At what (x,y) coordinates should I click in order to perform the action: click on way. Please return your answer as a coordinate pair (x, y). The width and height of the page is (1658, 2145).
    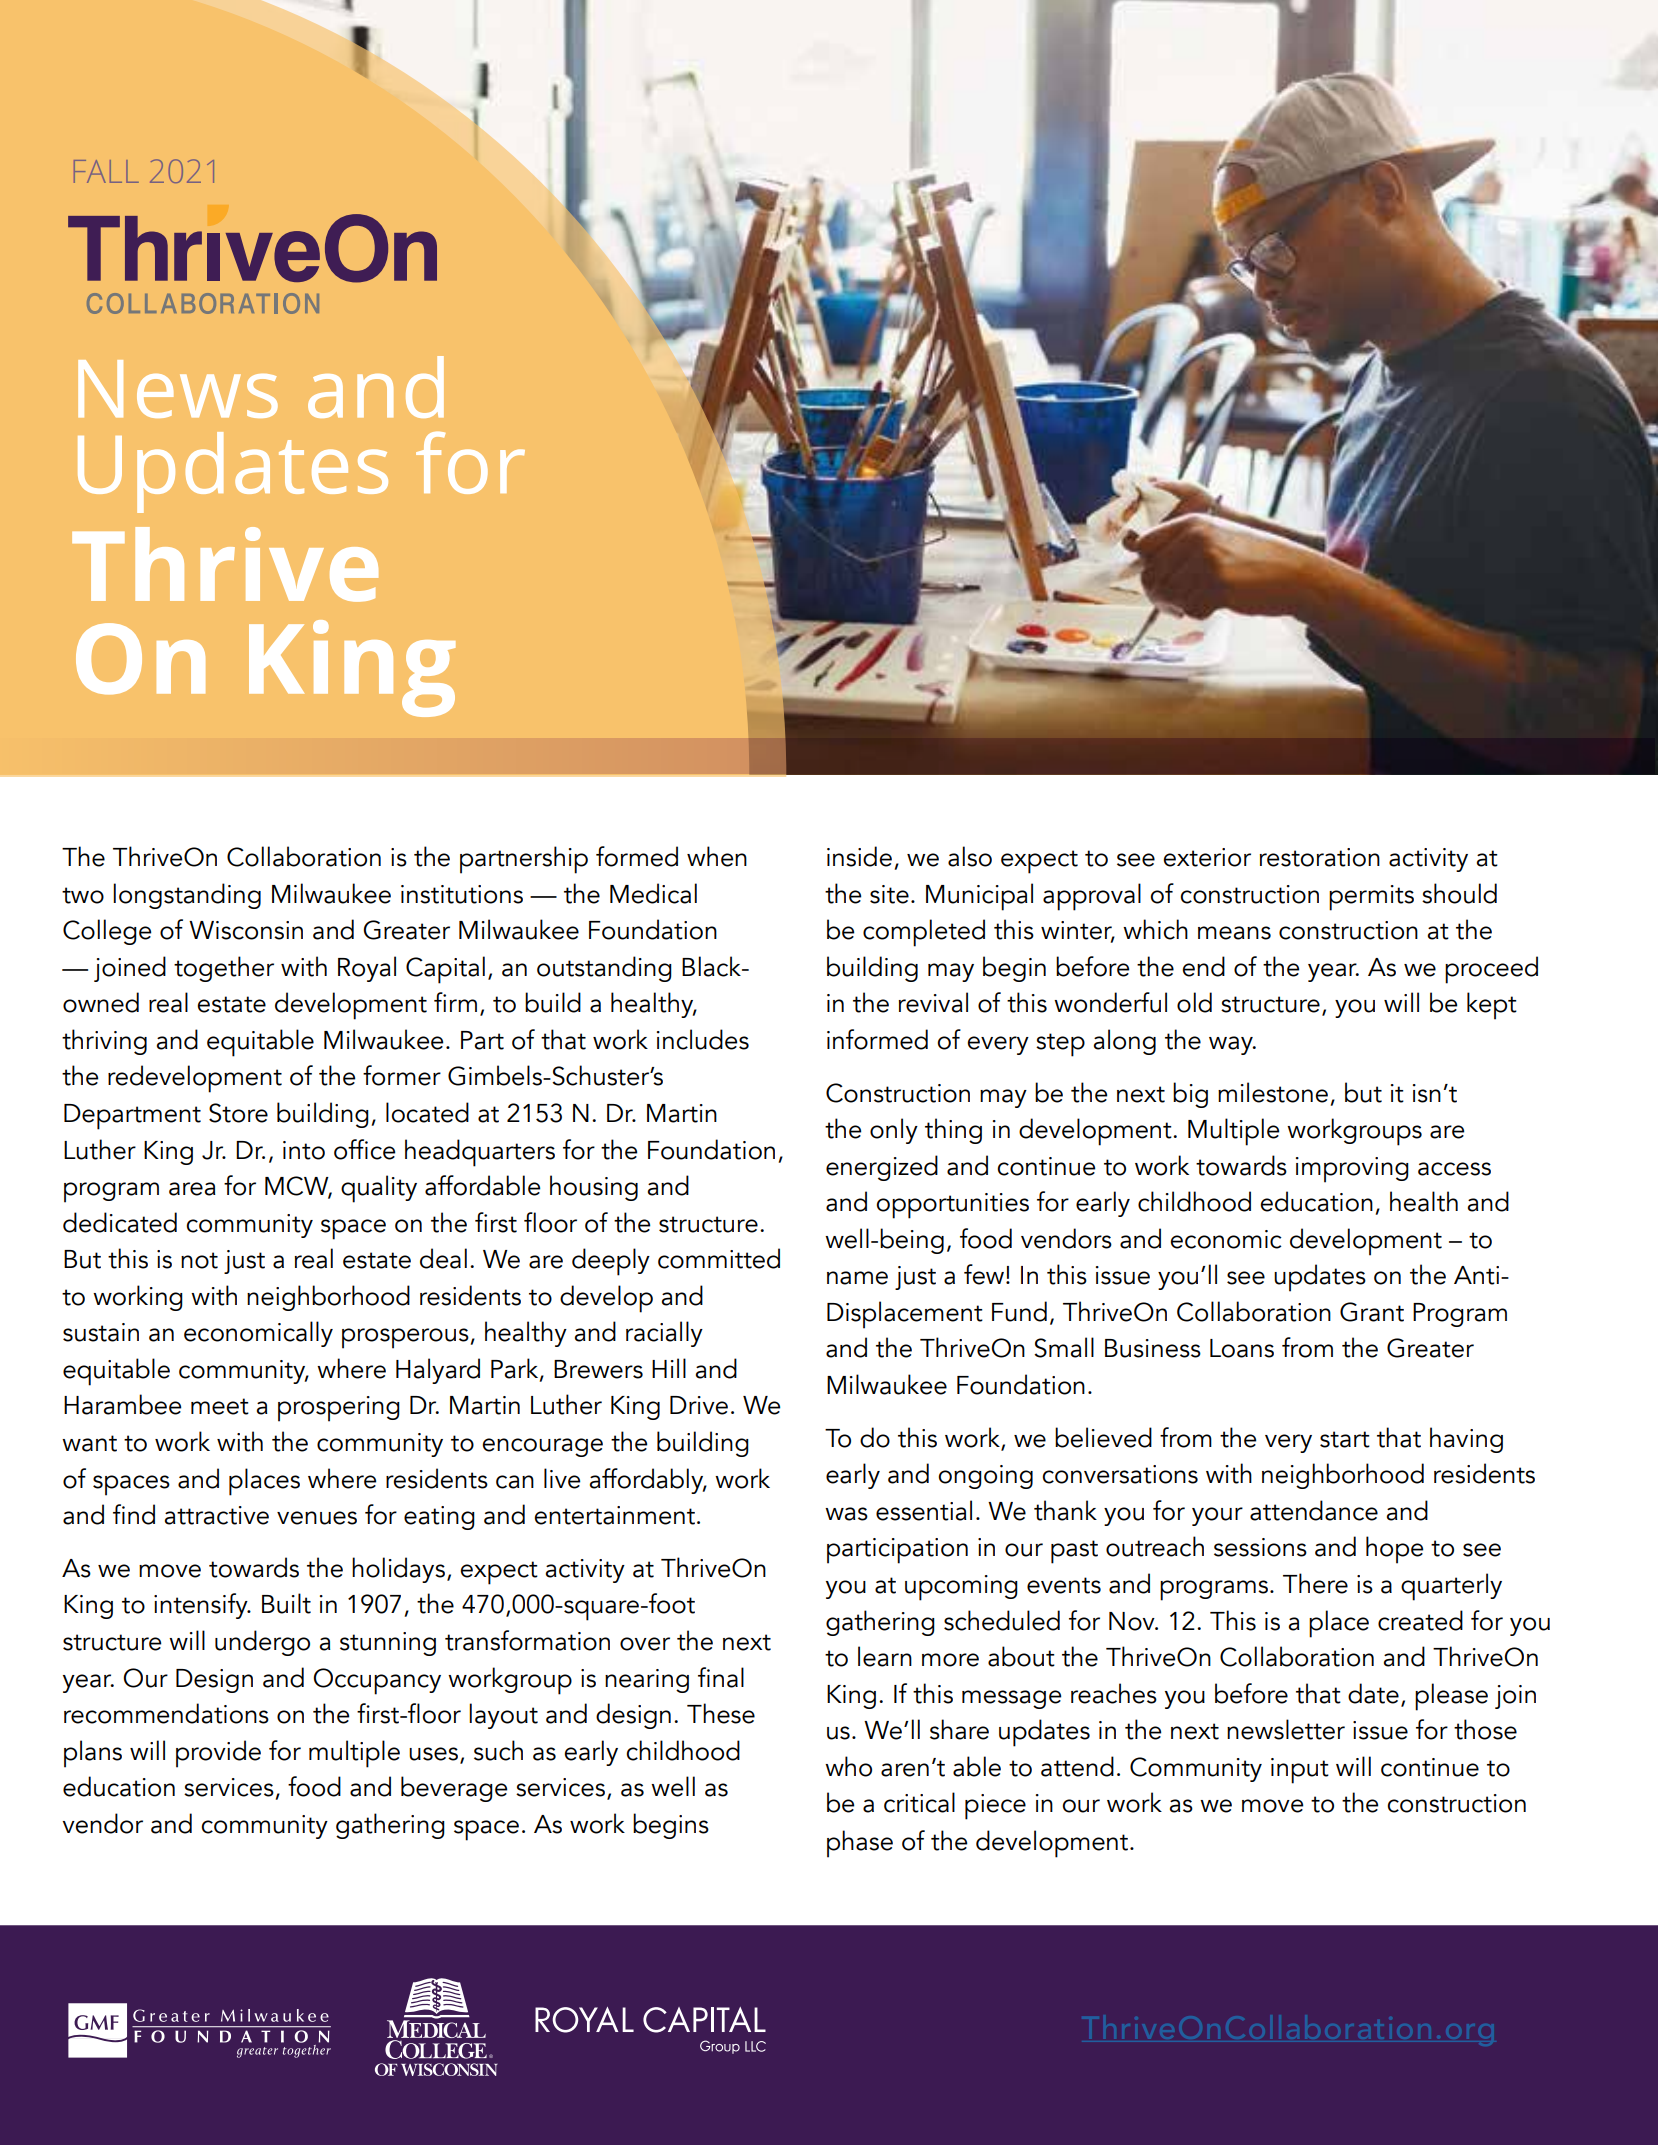
    Looking at the image, I should click on (1232, 1045).
